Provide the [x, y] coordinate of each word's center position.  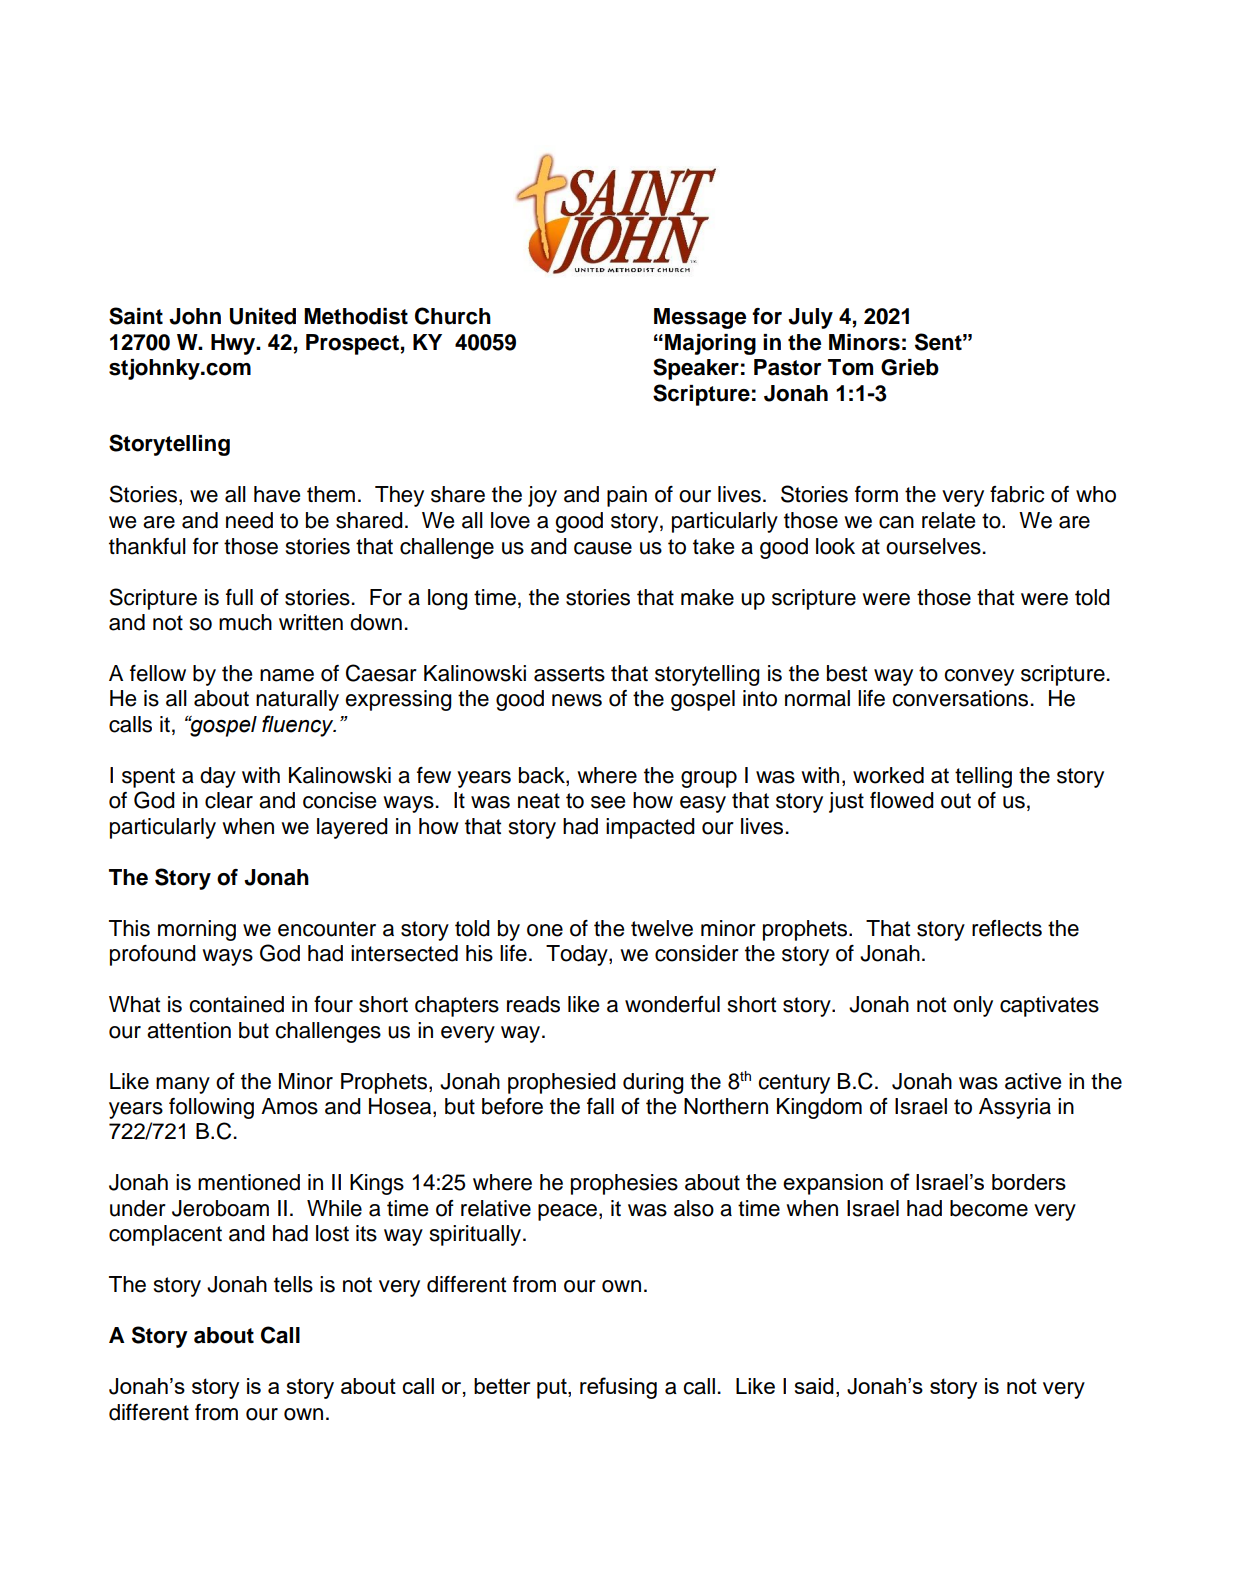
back [543, 776]
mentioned [249, 1182]
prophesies [624, 1184]
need [249, 520]
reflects [1007, 928]
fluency [299, 726]
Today [578, 955]
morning [197, 930]
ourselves [933, 546]
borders [1029, 1182]
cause [603, 548]
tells [293, 1284]
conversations [960, 698]
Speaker [696, 369]
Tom [850, 367]
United [263, 316]
